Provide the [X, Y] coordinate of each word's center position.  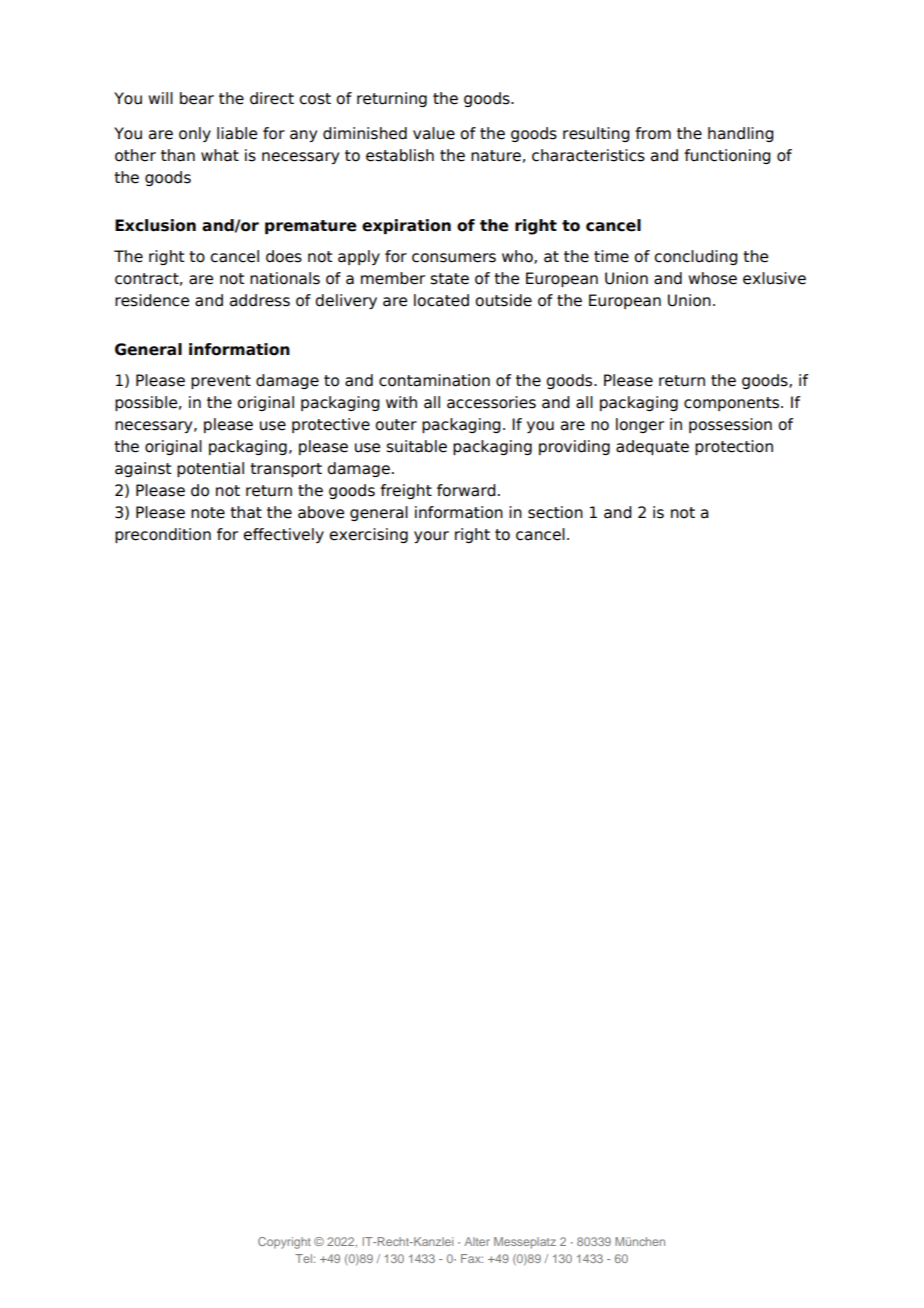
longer [640, 425]
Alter [477, 1241]
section [555, 512]
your [431, 537]
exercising [368, 535]
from [653, 133]
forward [466, 490]
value [434, 133]
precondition [163, 535]
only [195, 134]
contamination [434, 380]
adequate [652, 447]
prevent [221, 382]
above [321, 512]
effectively [283, 535]
